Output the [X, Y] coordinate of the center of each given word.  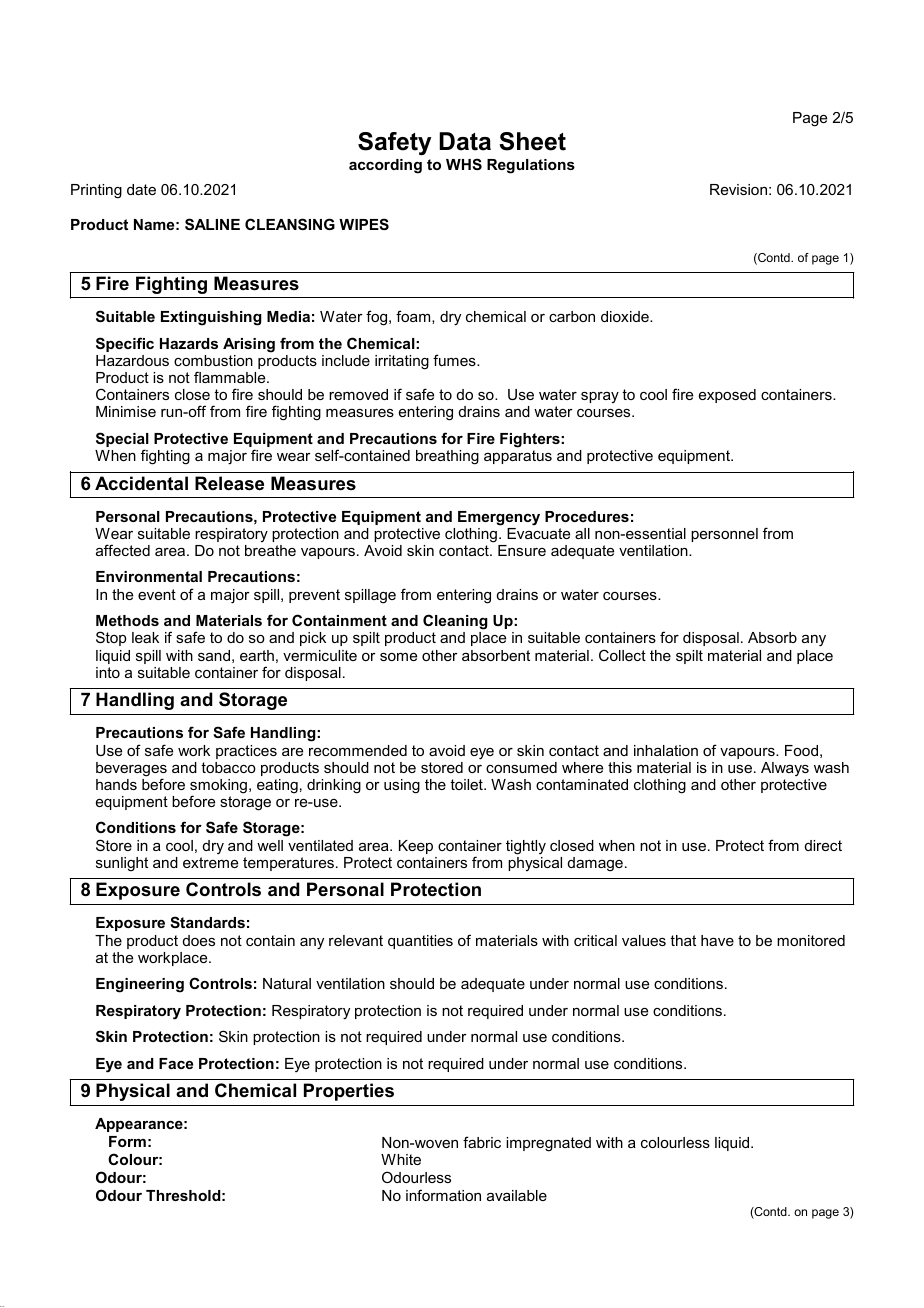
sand [214, 655]
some [398, 657]
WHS [464, 164]
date [141, 189]
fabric [482, 1142]
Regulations [531, 166]
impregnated [548, 1144]
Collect [622, 655]
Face [176, 1063]
